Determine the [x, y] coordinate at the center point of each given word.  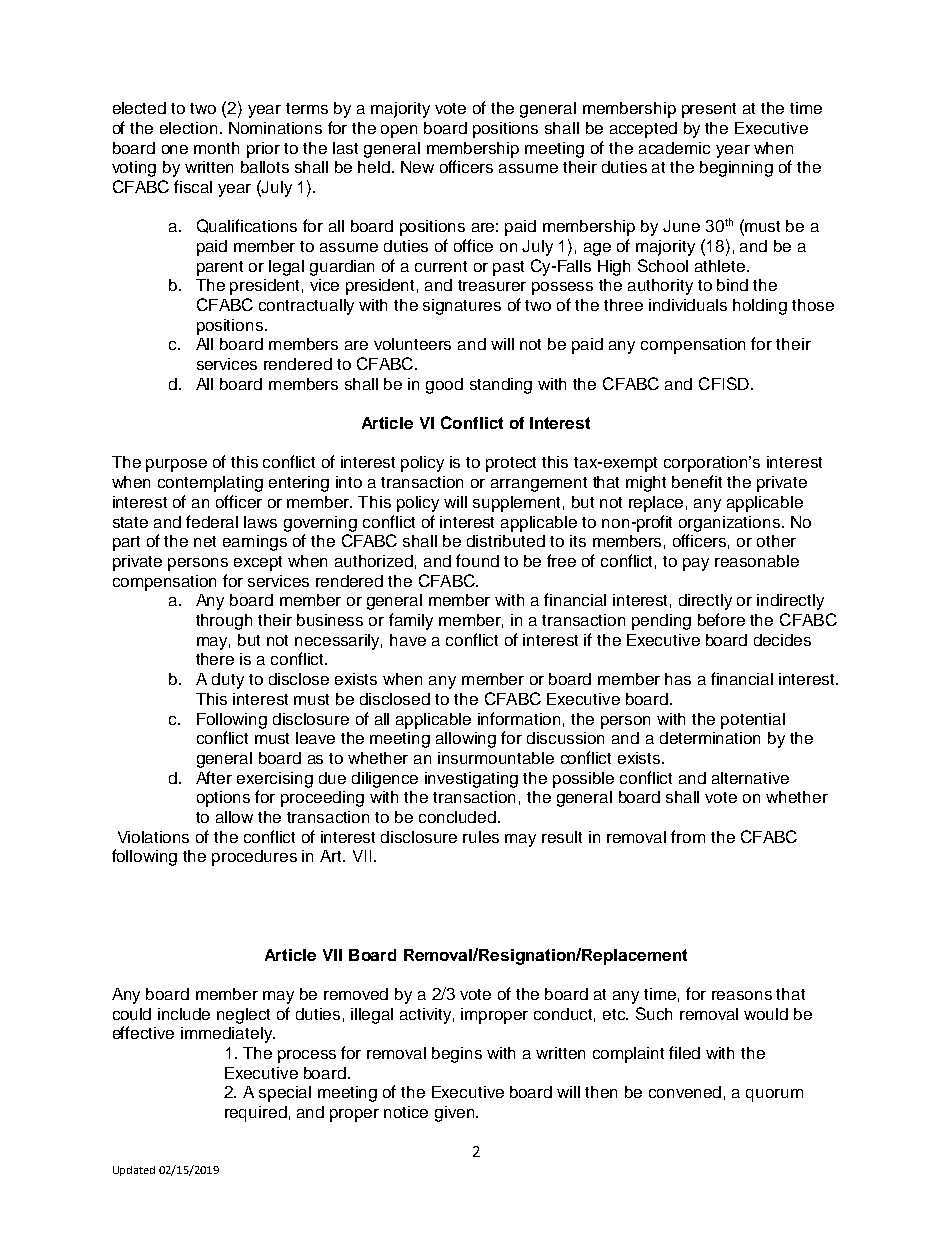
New [417, 167]
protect [511, 464]
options [223, 799]
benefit [697, 481]
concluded [457, 817]
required [256, 1114]
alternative [750, 778]
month [216, 148]
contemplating [210, 484]
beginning [736, 169]
